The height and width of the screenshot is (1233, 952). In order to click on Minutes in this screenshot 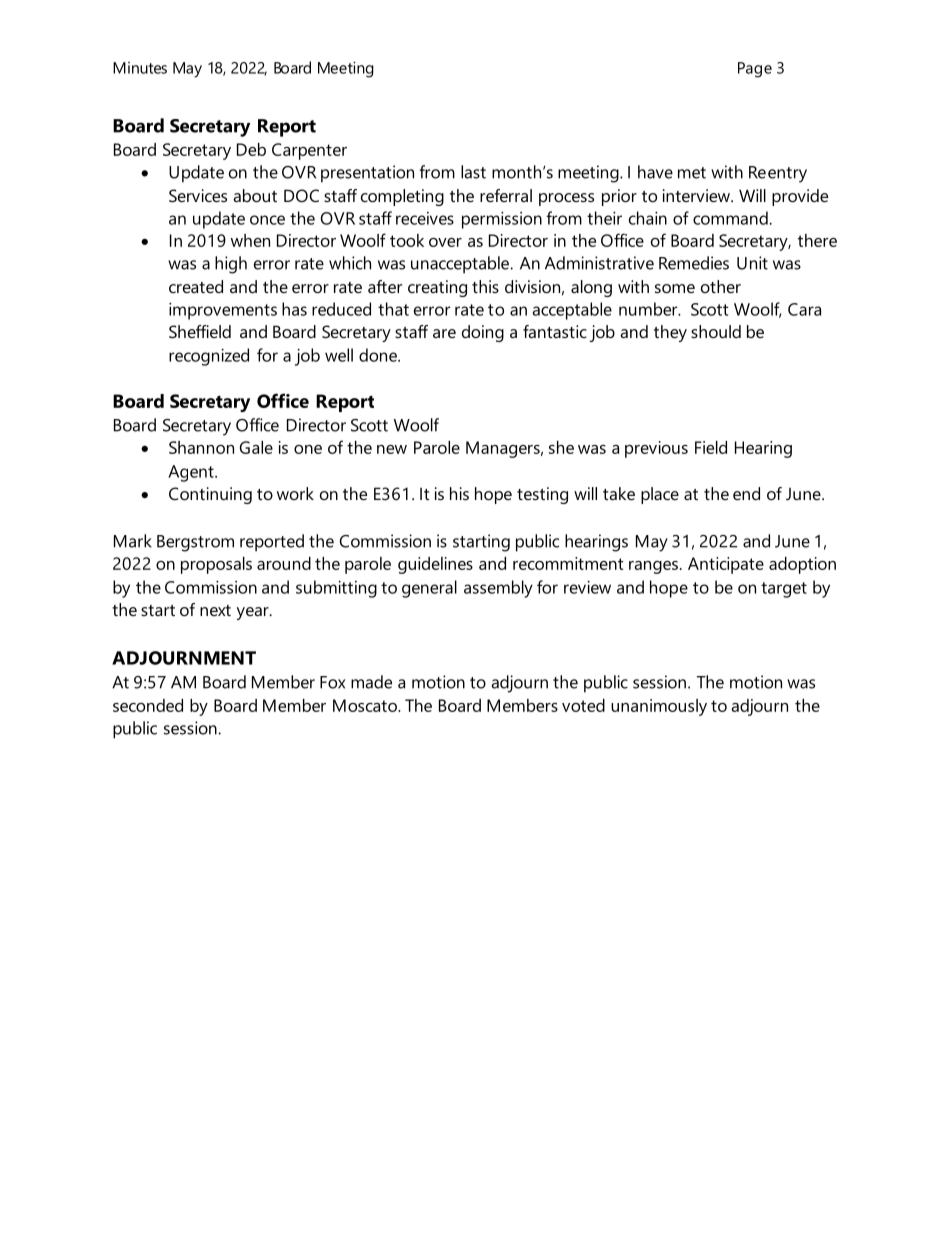, I will do `click(140, 68)`.
